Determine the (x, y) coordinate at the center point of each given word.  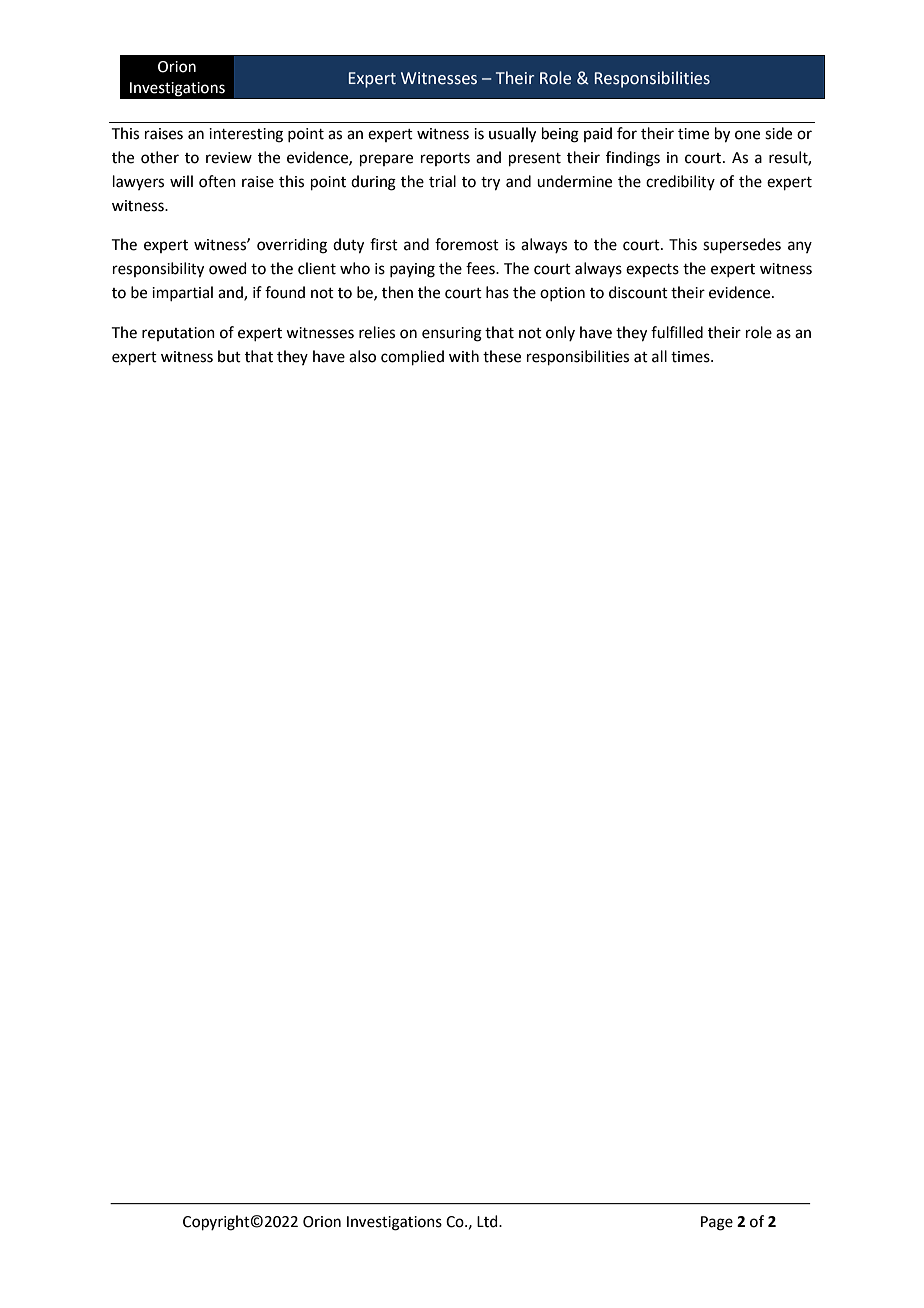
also (362, 356)
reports (445, 159)
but (229, 356)
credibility (680, 182)
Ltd (488, 1221)
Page (717, 1223)
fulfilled (677, 332)
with (464, 356)
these (502, 356)
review (229, 158)
